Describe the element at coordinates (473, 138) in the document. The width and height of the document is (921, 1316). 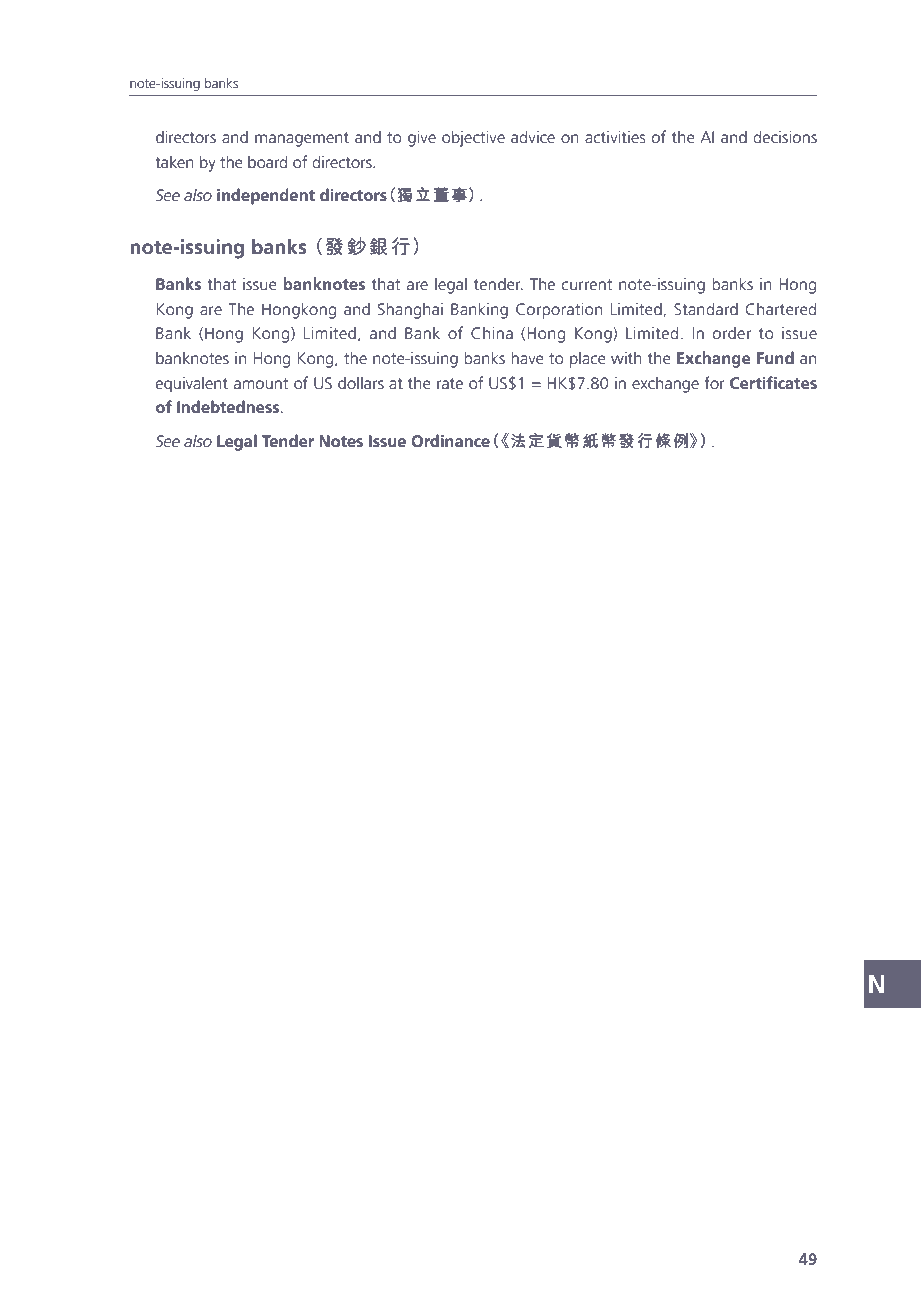
I see `objective` at that location.
